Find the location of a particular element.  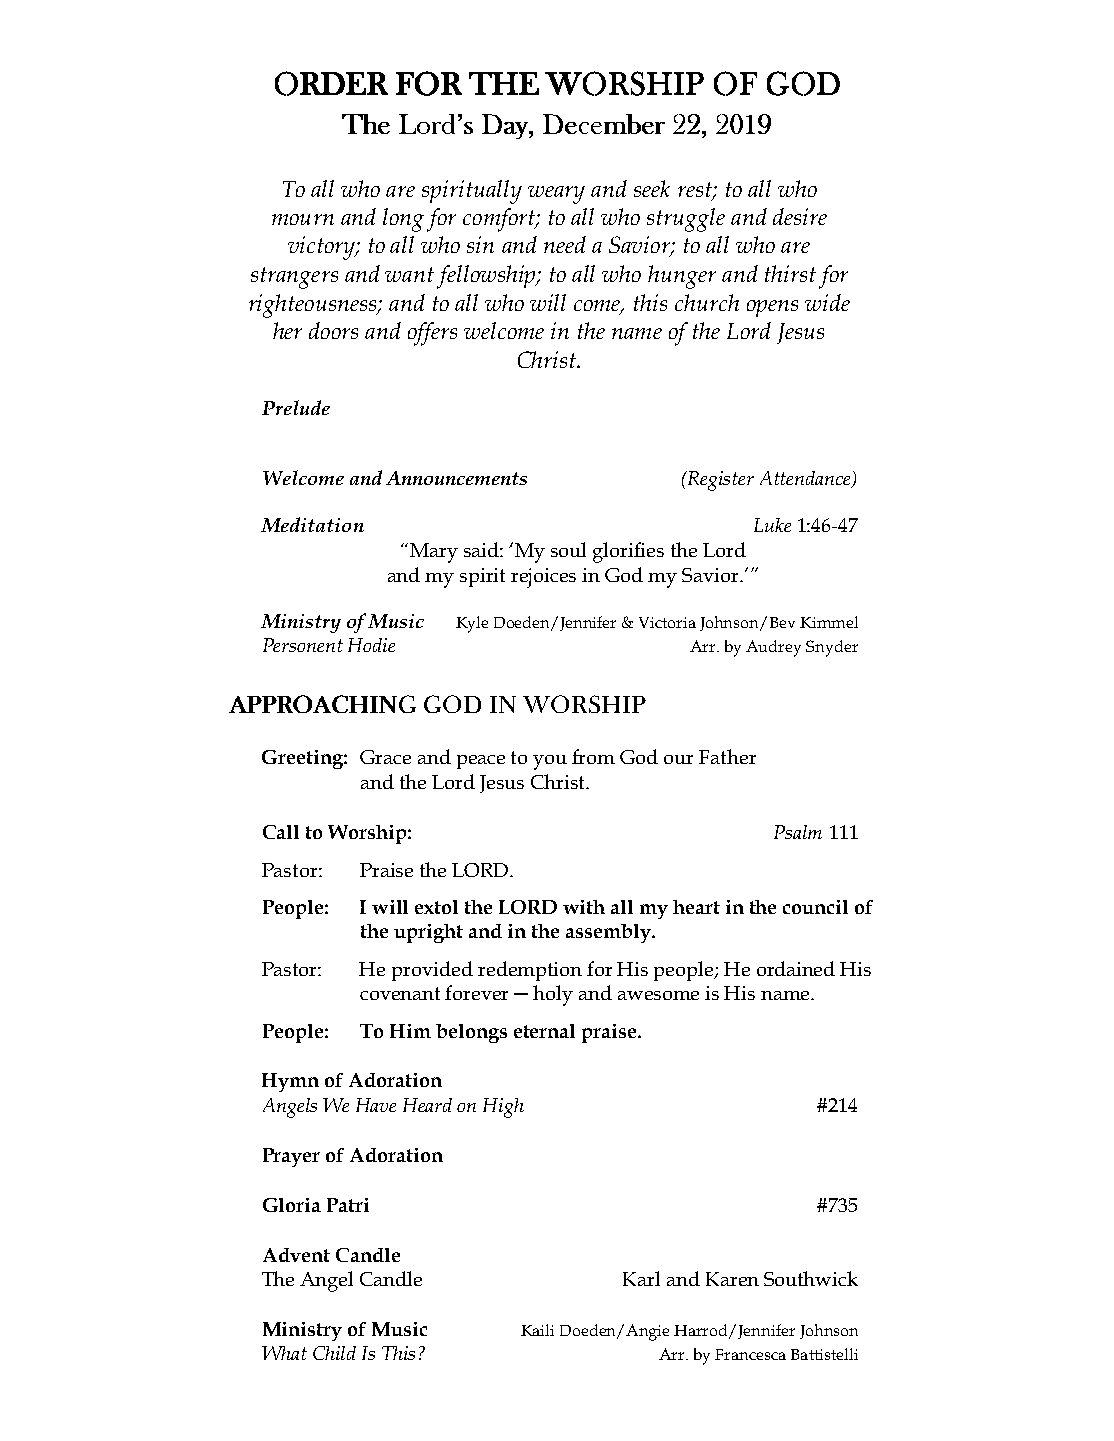

Father is located at coordinates (727, 756).
